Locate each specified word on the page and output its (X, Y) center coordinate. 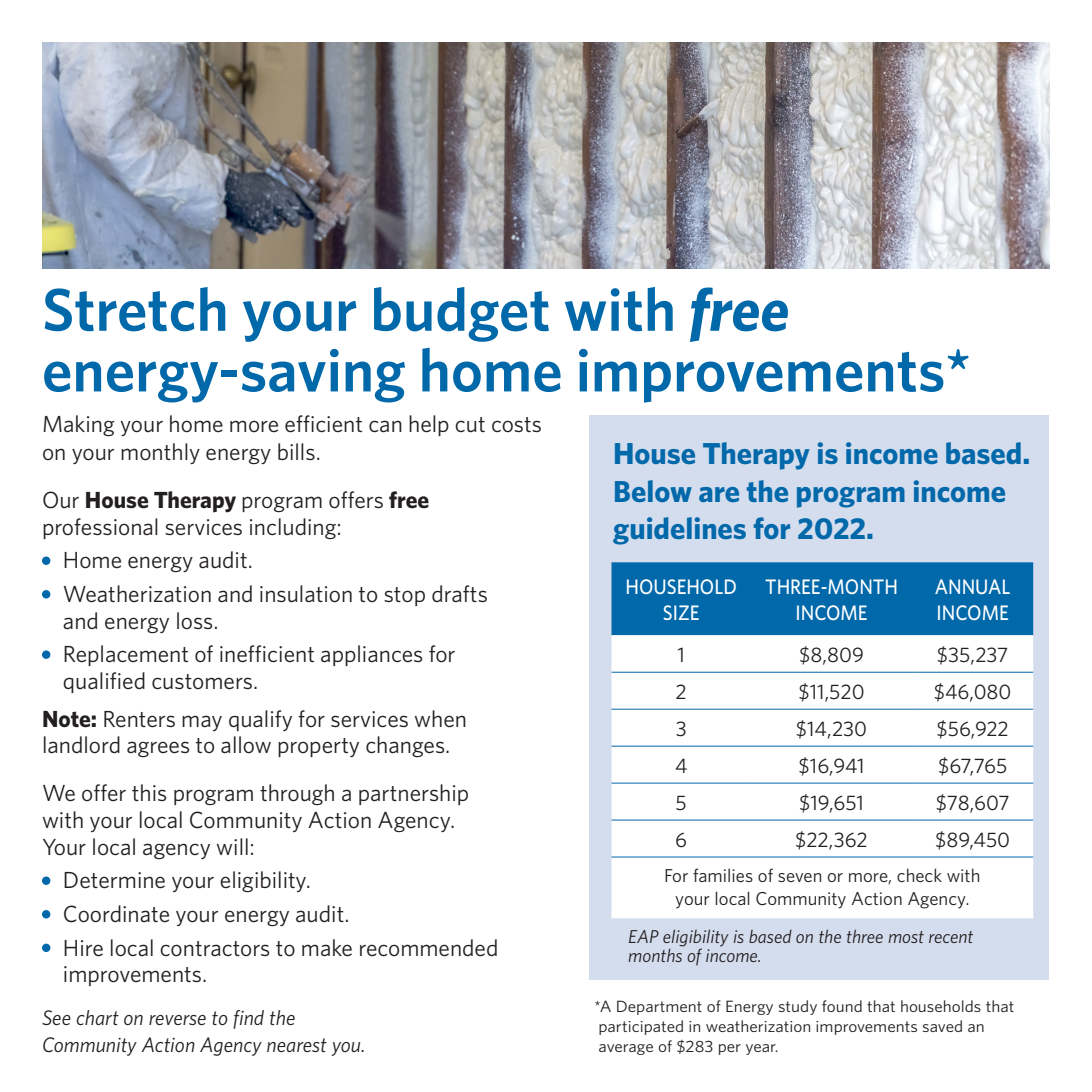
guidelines (679, 531)
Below (653, 491)
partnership (413, 794)
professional (100, 528)
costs (516, 425)
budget (461, 314)
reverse (177, 1020)
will (232, 846)
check (919, 875)
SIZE (681, 612)
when (440, 719)
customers (202, 682)
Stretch (135, 309)
